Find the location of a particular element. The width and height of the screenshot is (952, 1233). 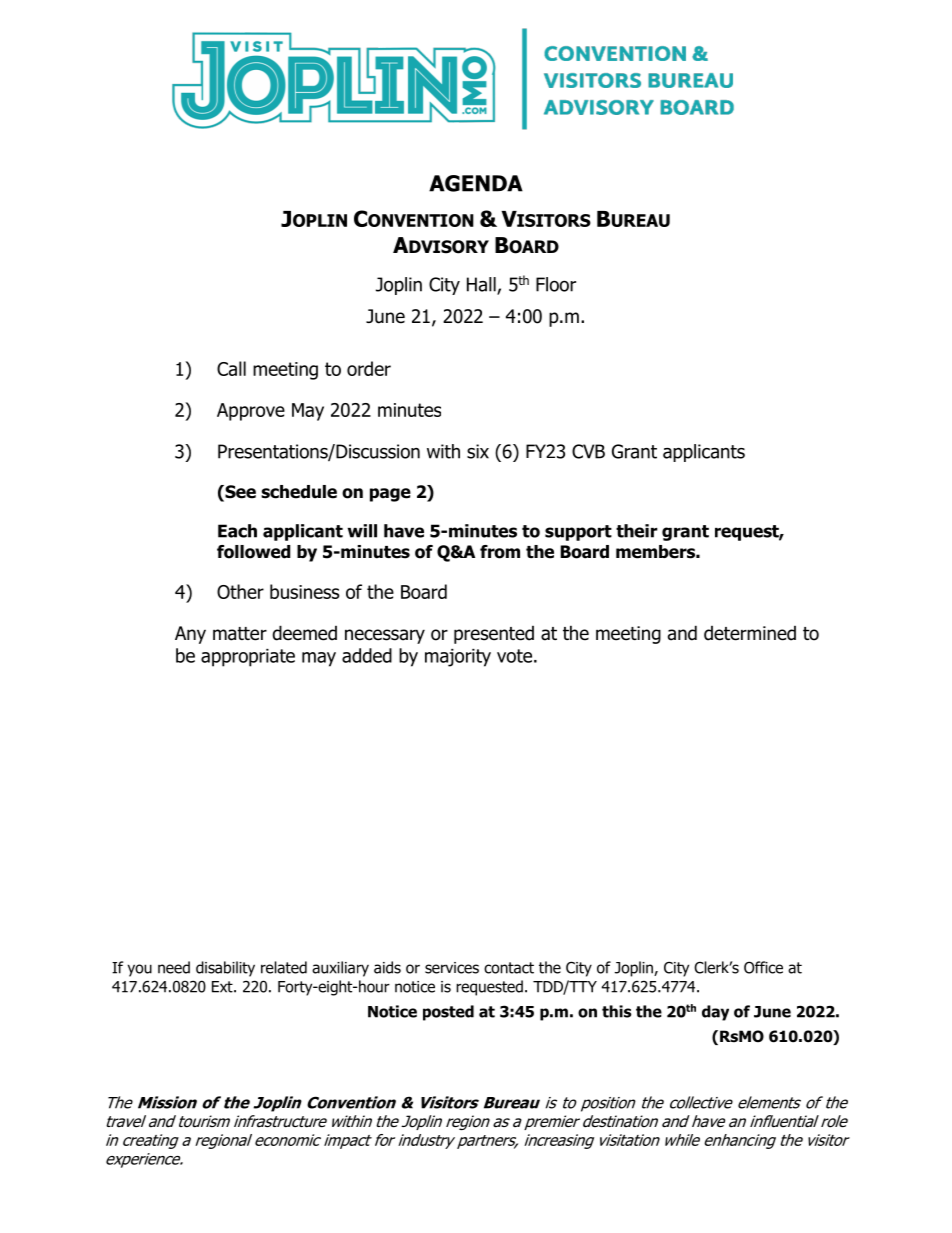

vote is located at coordinates (514, 656).
